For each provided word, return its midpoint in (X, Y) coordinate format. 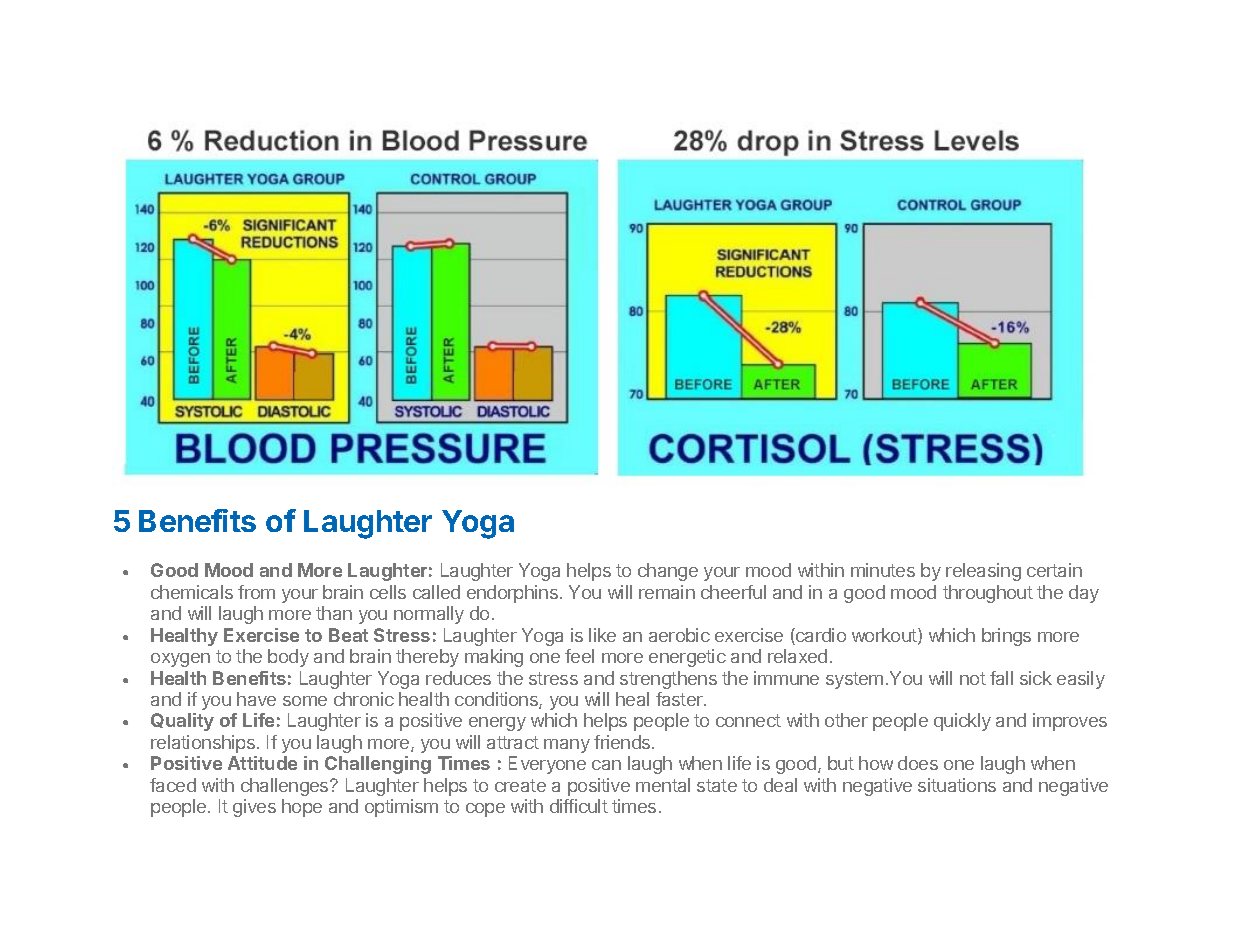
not (973, 678)
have (256, 699)
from (256, 592)
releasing (983, 572)
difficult (579, 806)
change (668, 572)
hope (302, 808)
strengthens (668, 680)
